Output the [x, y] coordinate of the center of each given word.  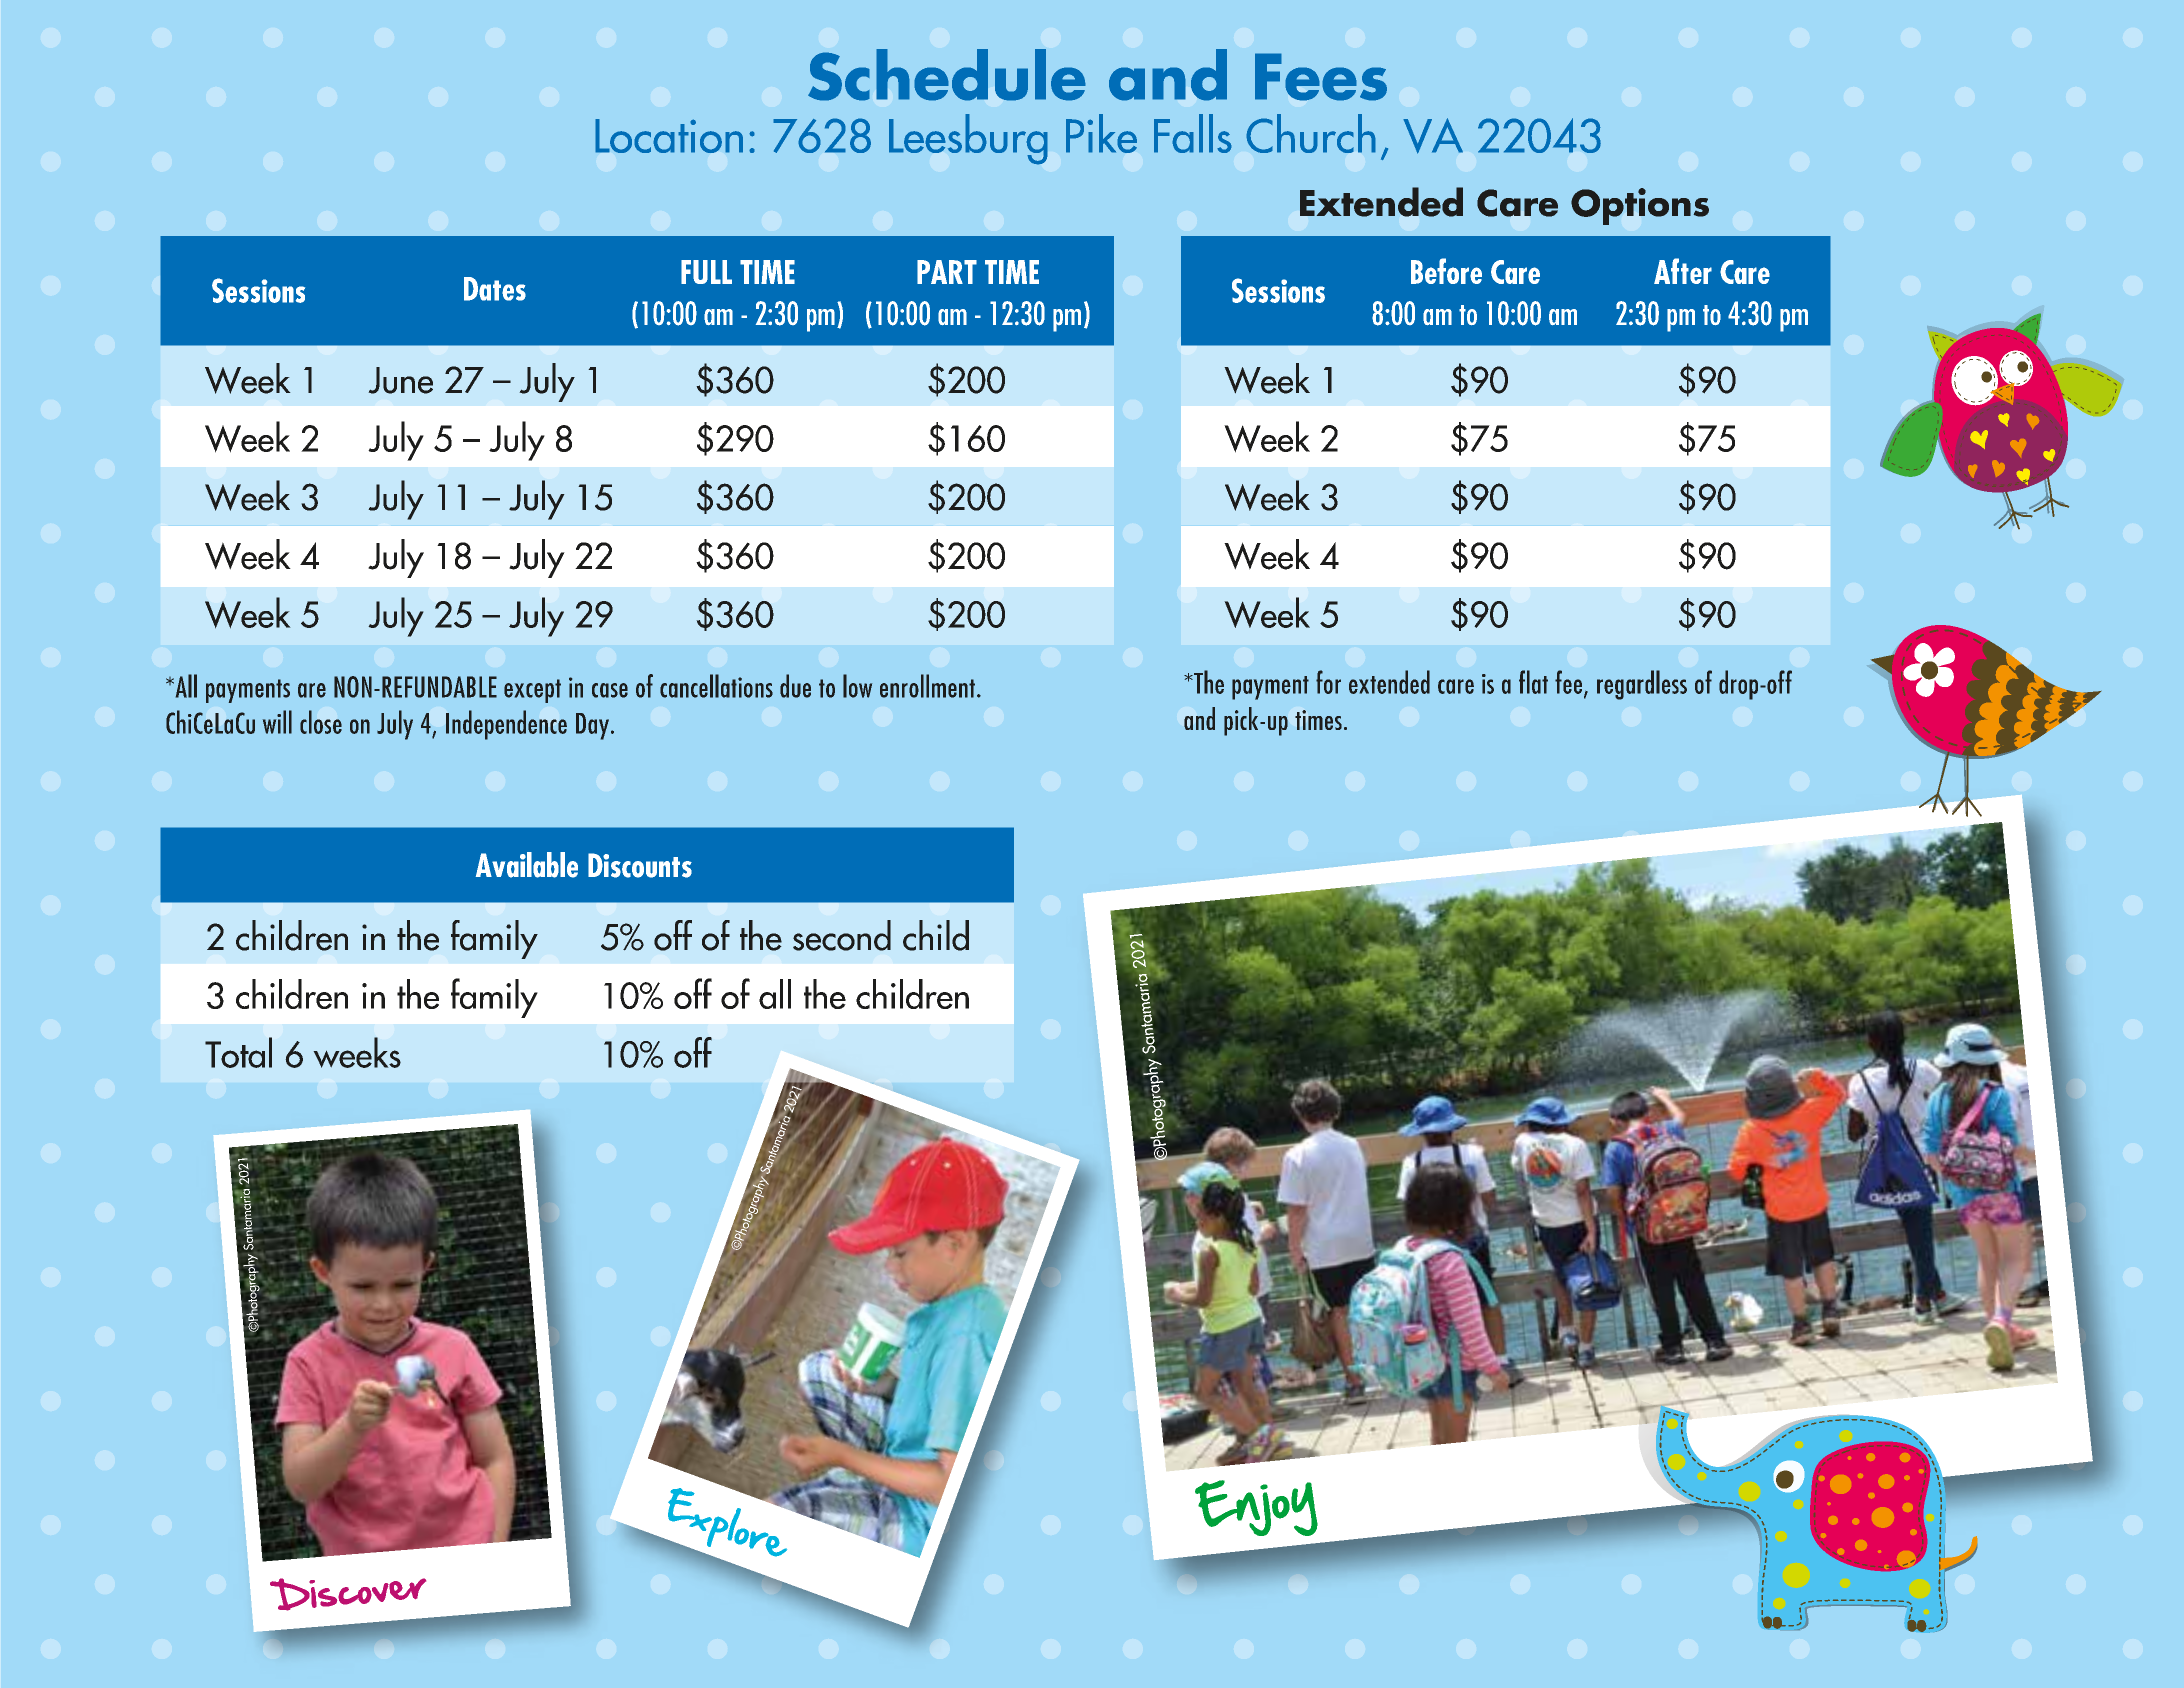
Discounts [640, 865]
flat [1533, 682]
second [842, 935]
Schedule [947, 75]
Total [238, 1052]
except [532, 691]
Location [669, 136]
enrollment [927, 686]
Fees [1321, 77]
